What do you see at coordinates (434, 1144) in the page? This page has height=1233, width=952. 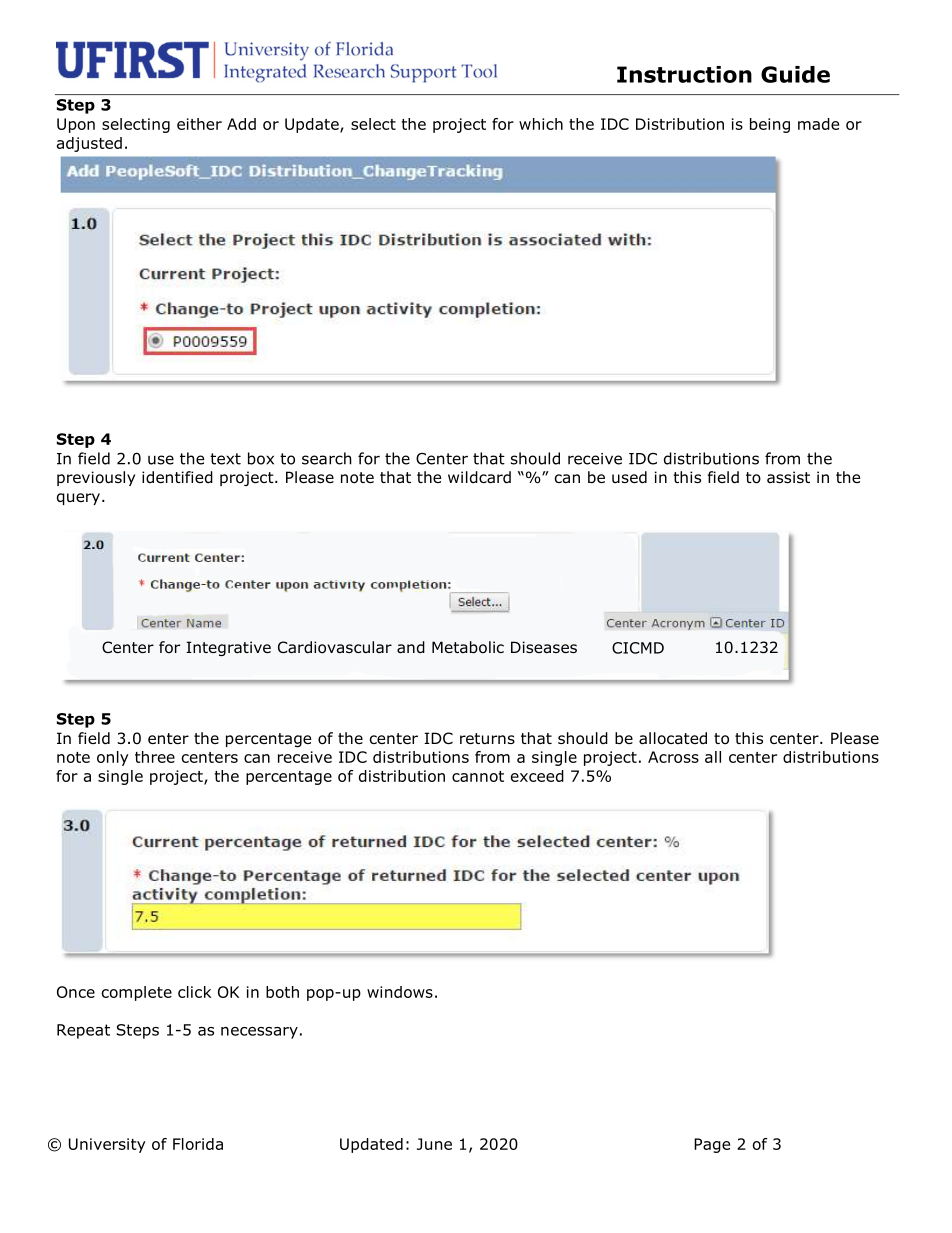 I see `June` at bounding box center [434, 1144].
